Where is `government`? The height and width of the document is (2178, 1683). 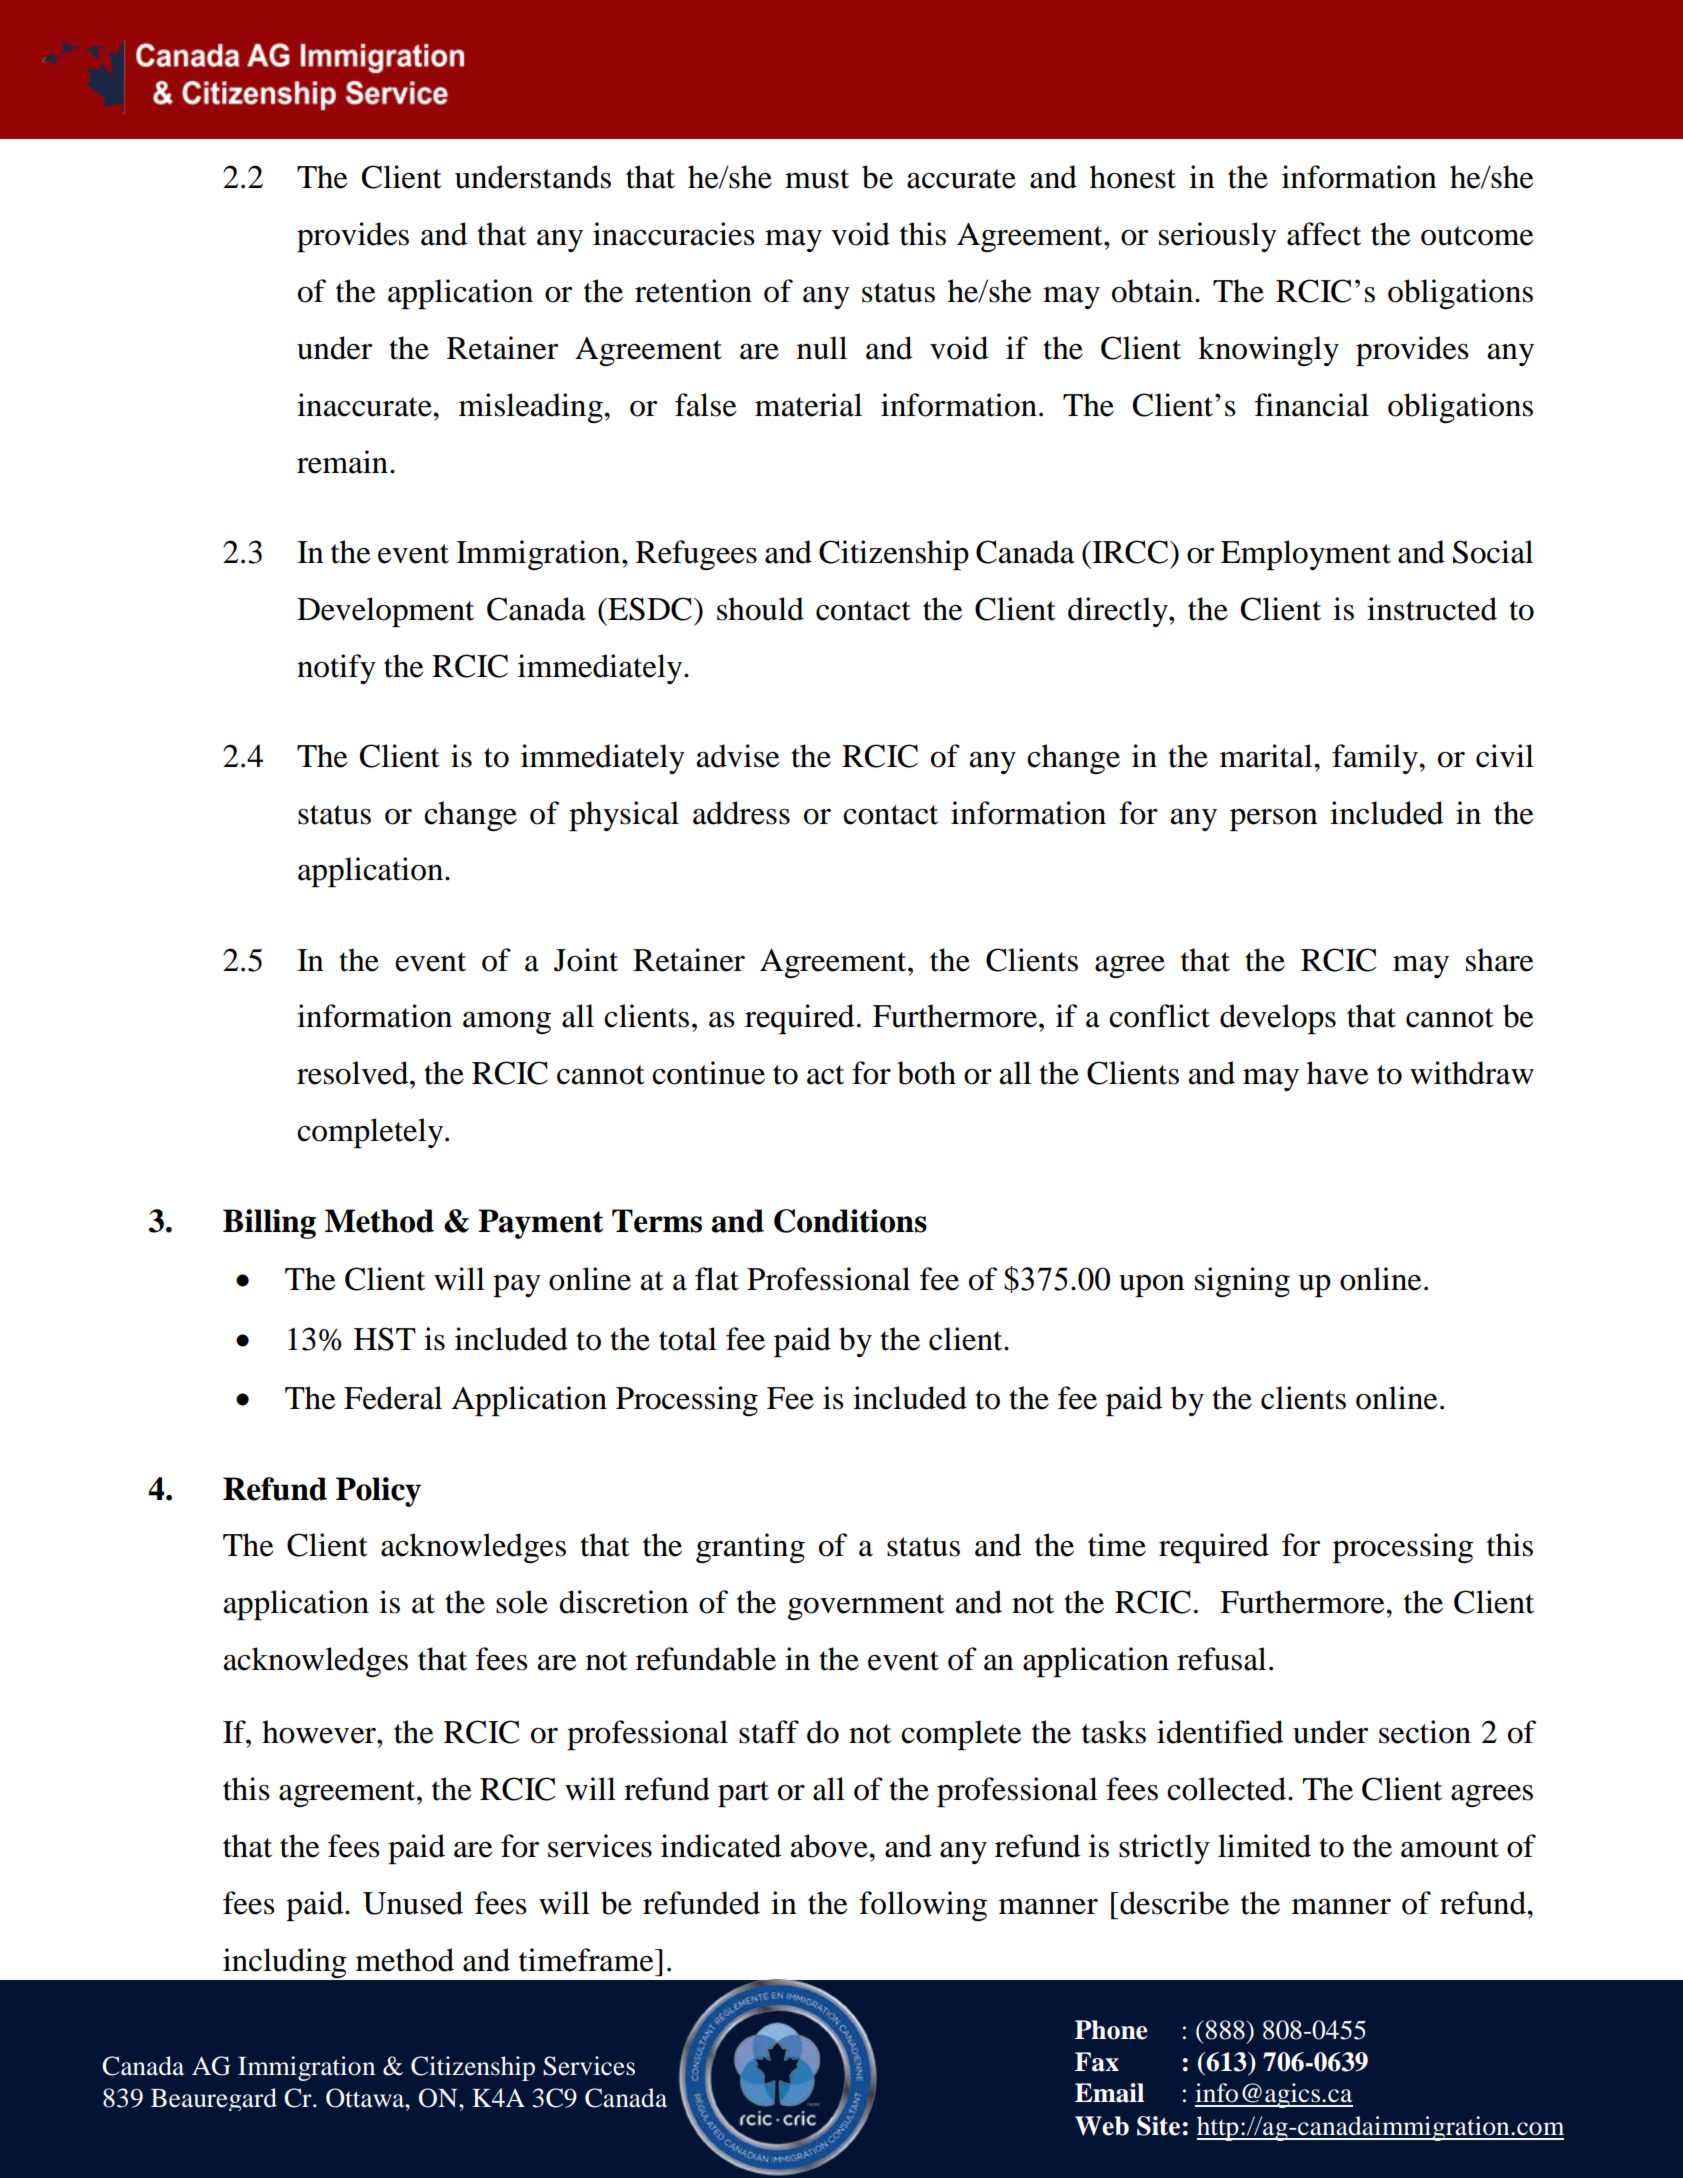
government is located at coordinates (866, 1607).
